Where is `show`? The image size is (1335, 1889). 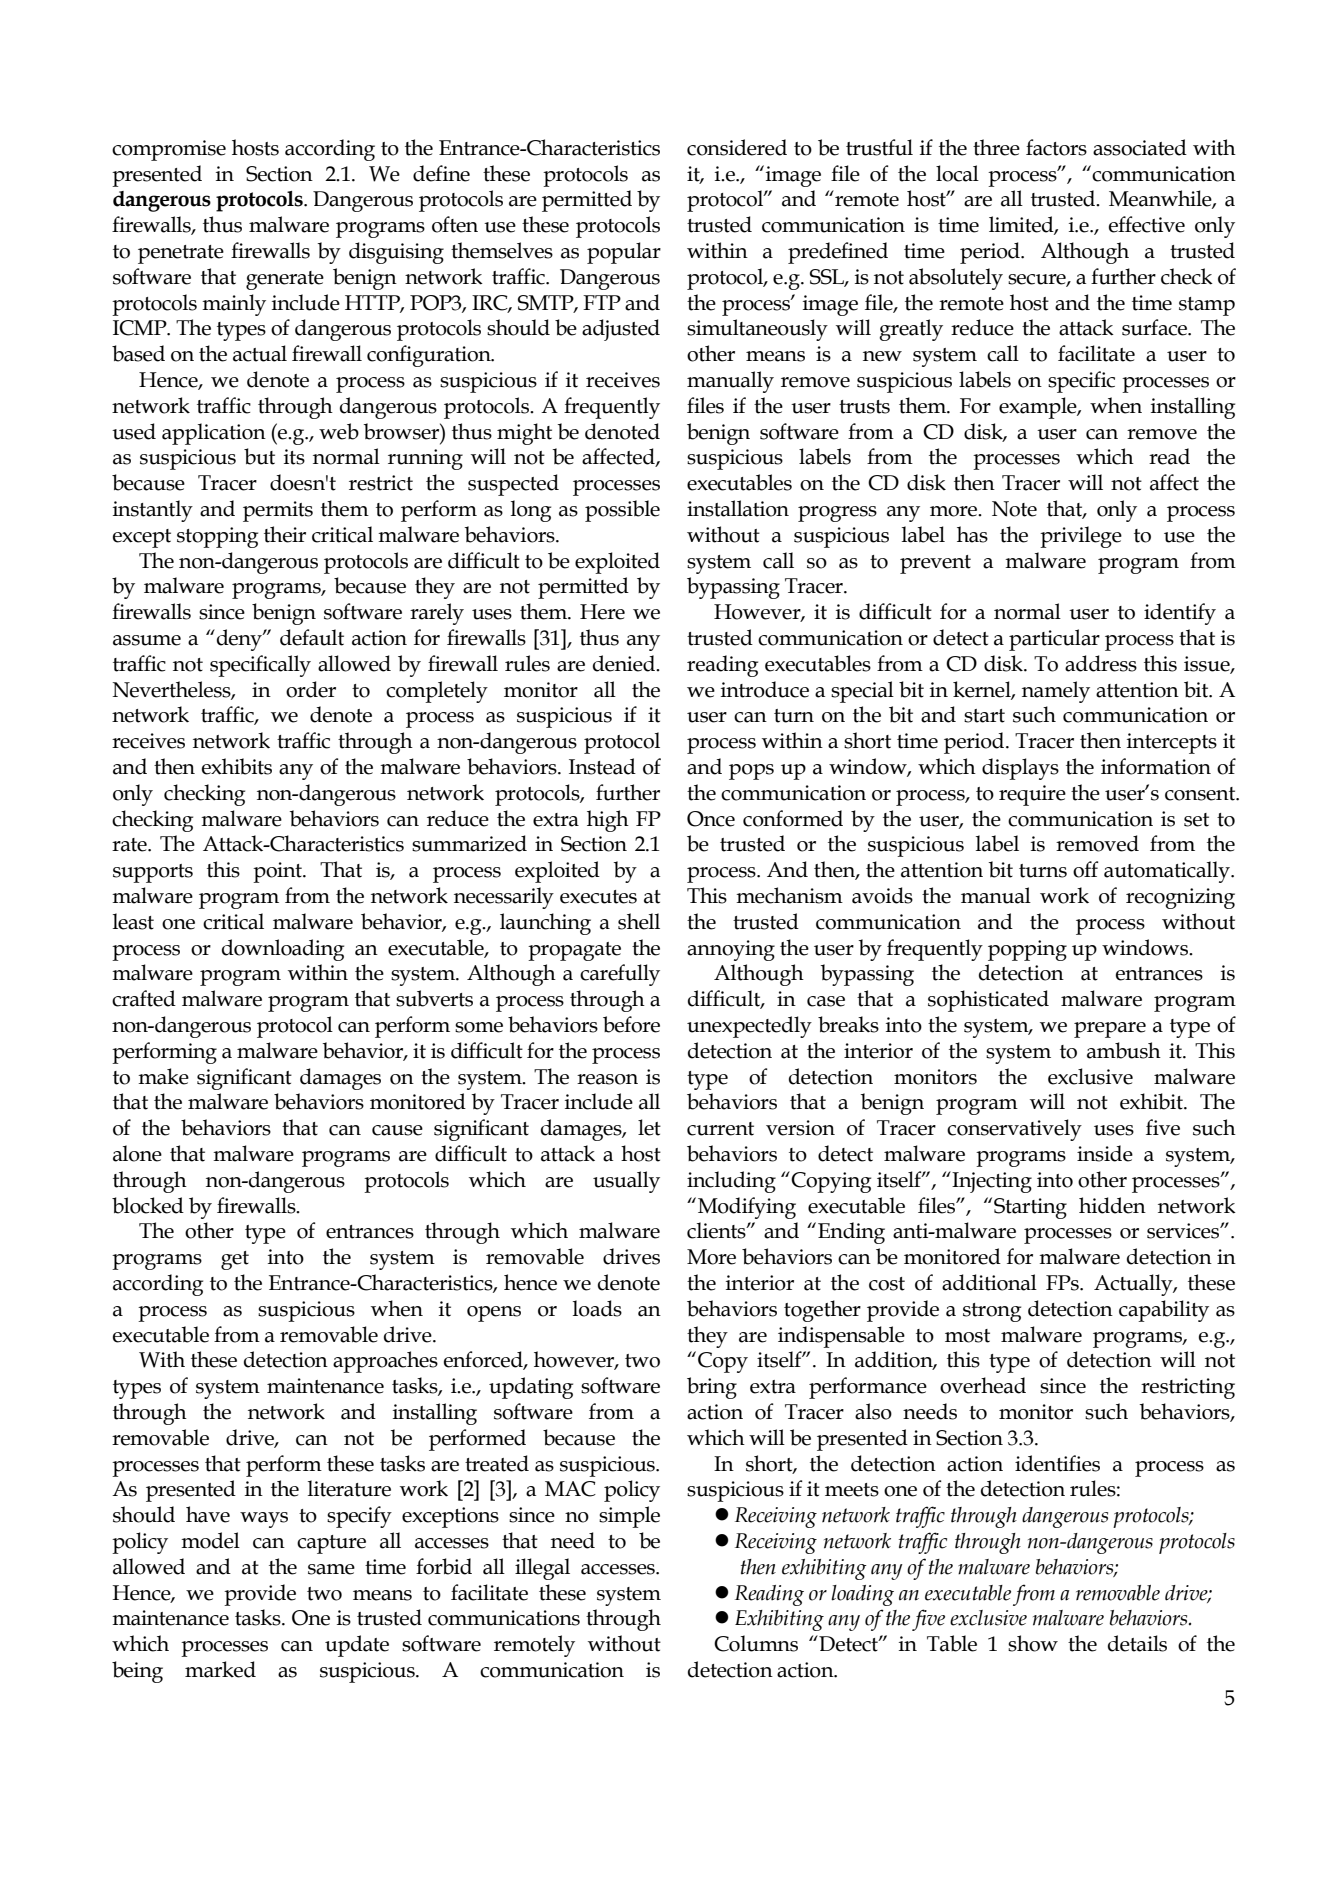 show is located at coordinates (1033, 1643).
